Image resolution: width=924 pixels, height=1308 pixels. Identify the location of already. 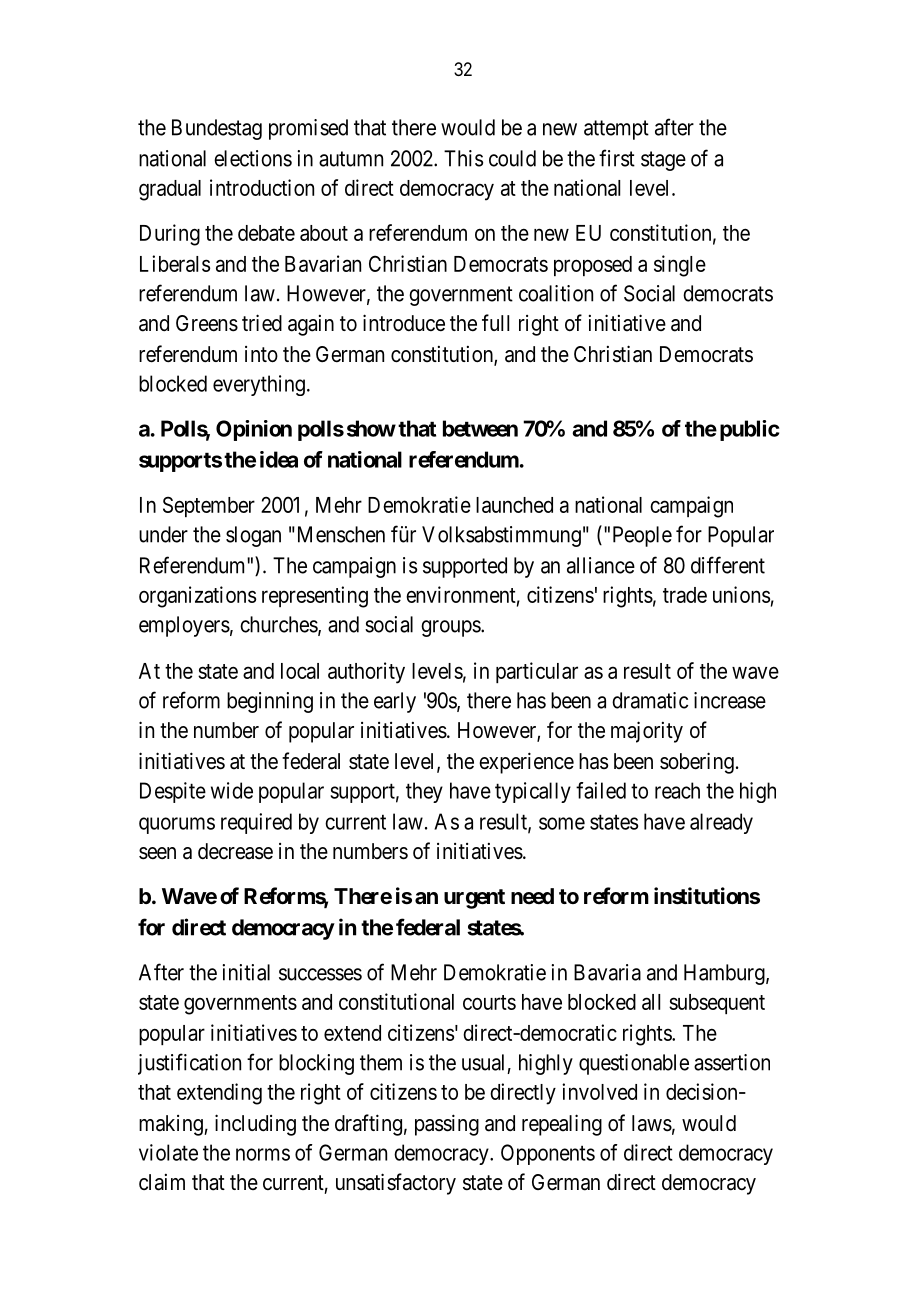
(721, 823).
